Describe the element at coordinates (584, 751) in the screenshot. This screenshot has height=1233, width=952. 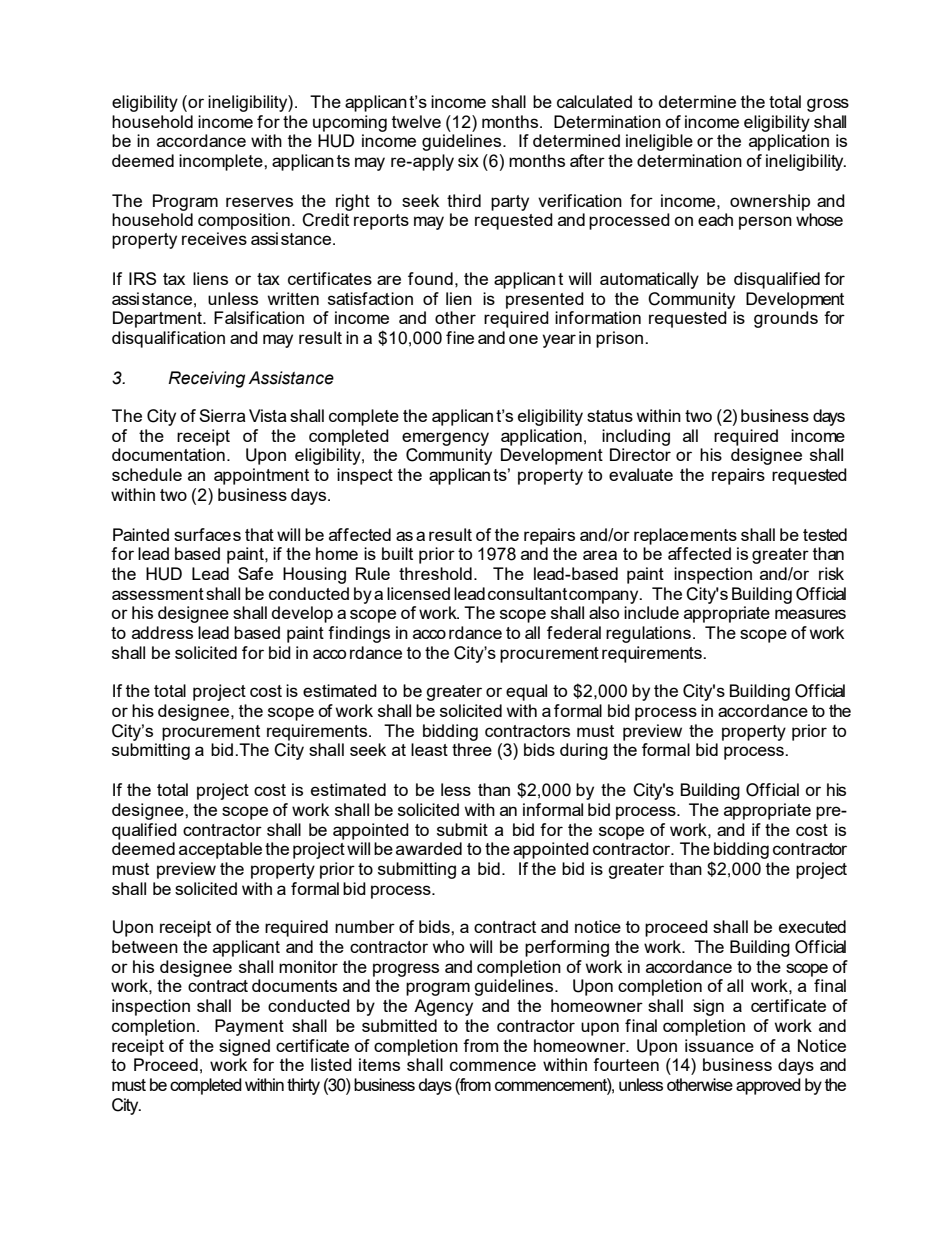
I see `during` at that location.
